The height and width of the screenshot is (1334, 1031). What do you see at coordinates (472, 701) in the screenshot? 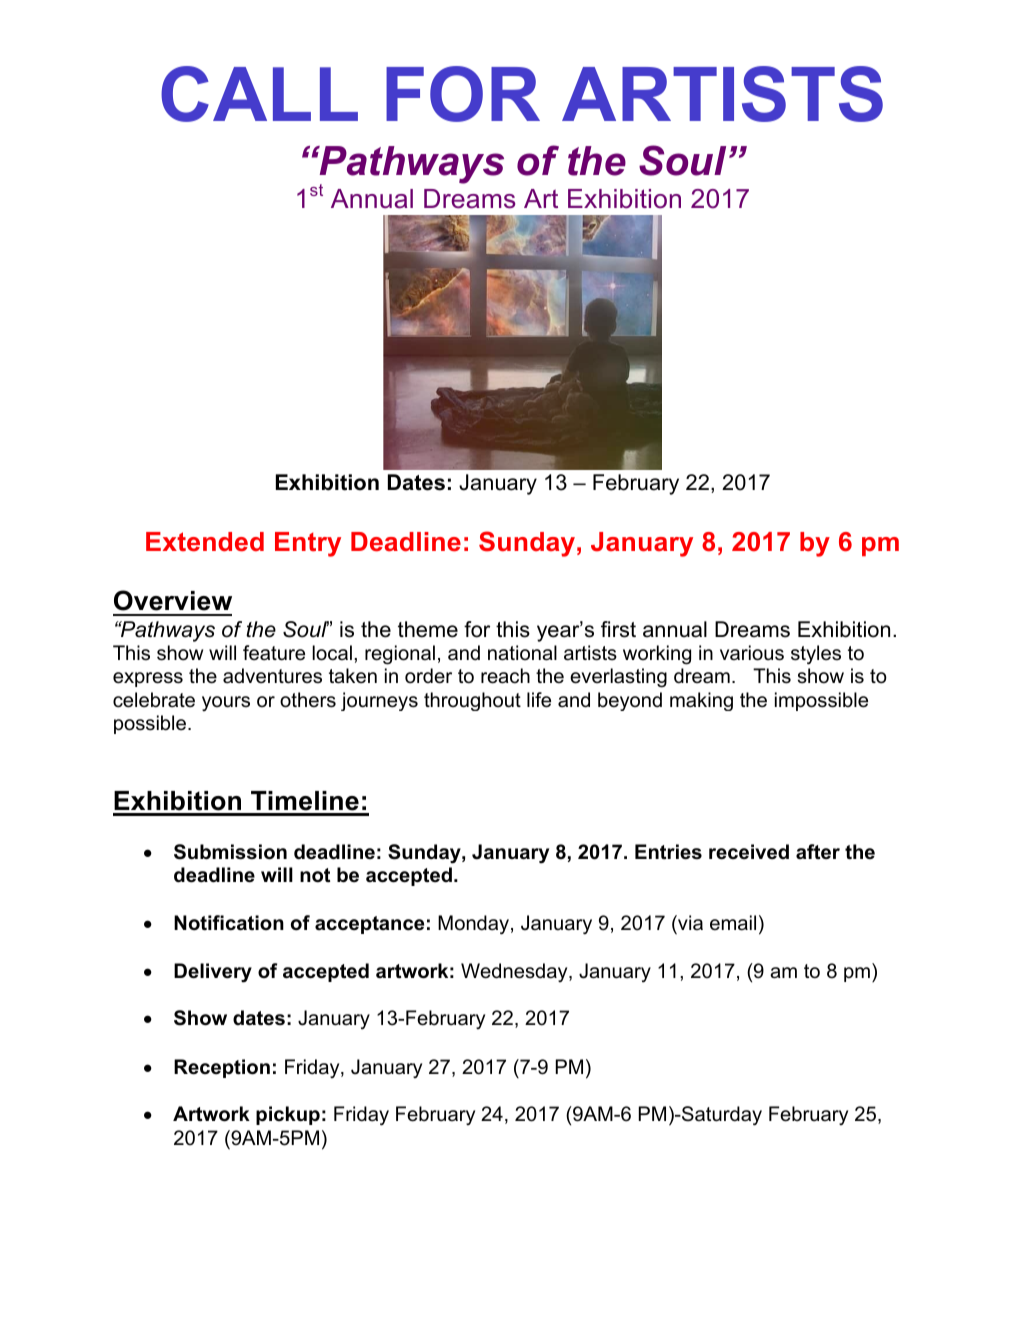
I see `throughout` at bounding box center [472, 701].
